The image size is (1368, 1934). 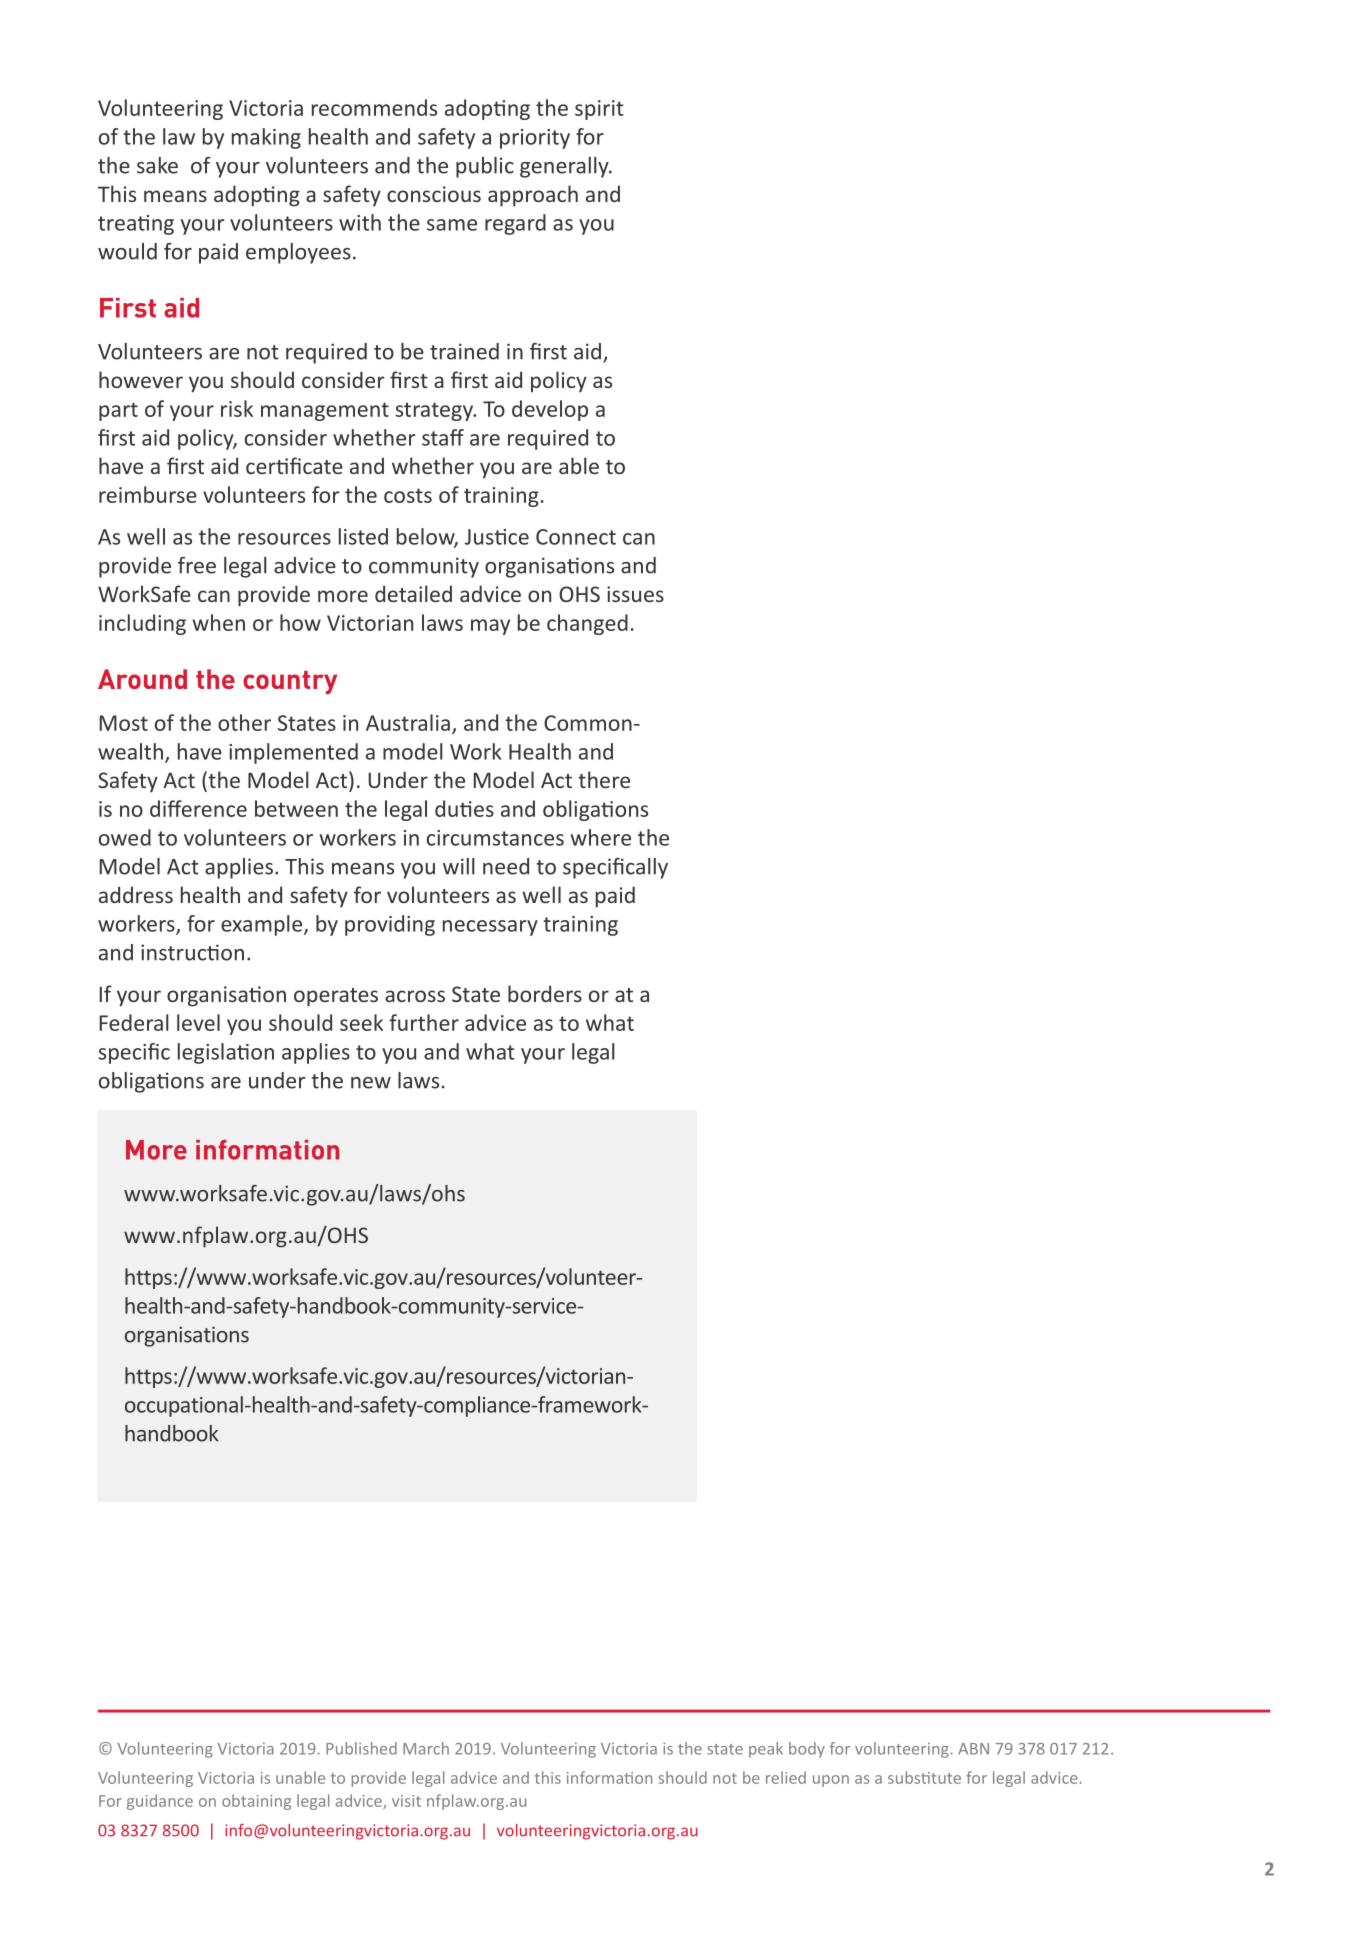 What do you see at coordinates (599, 110) in the screenshot?
I see `spirit` at bounding box center [599, 110].
